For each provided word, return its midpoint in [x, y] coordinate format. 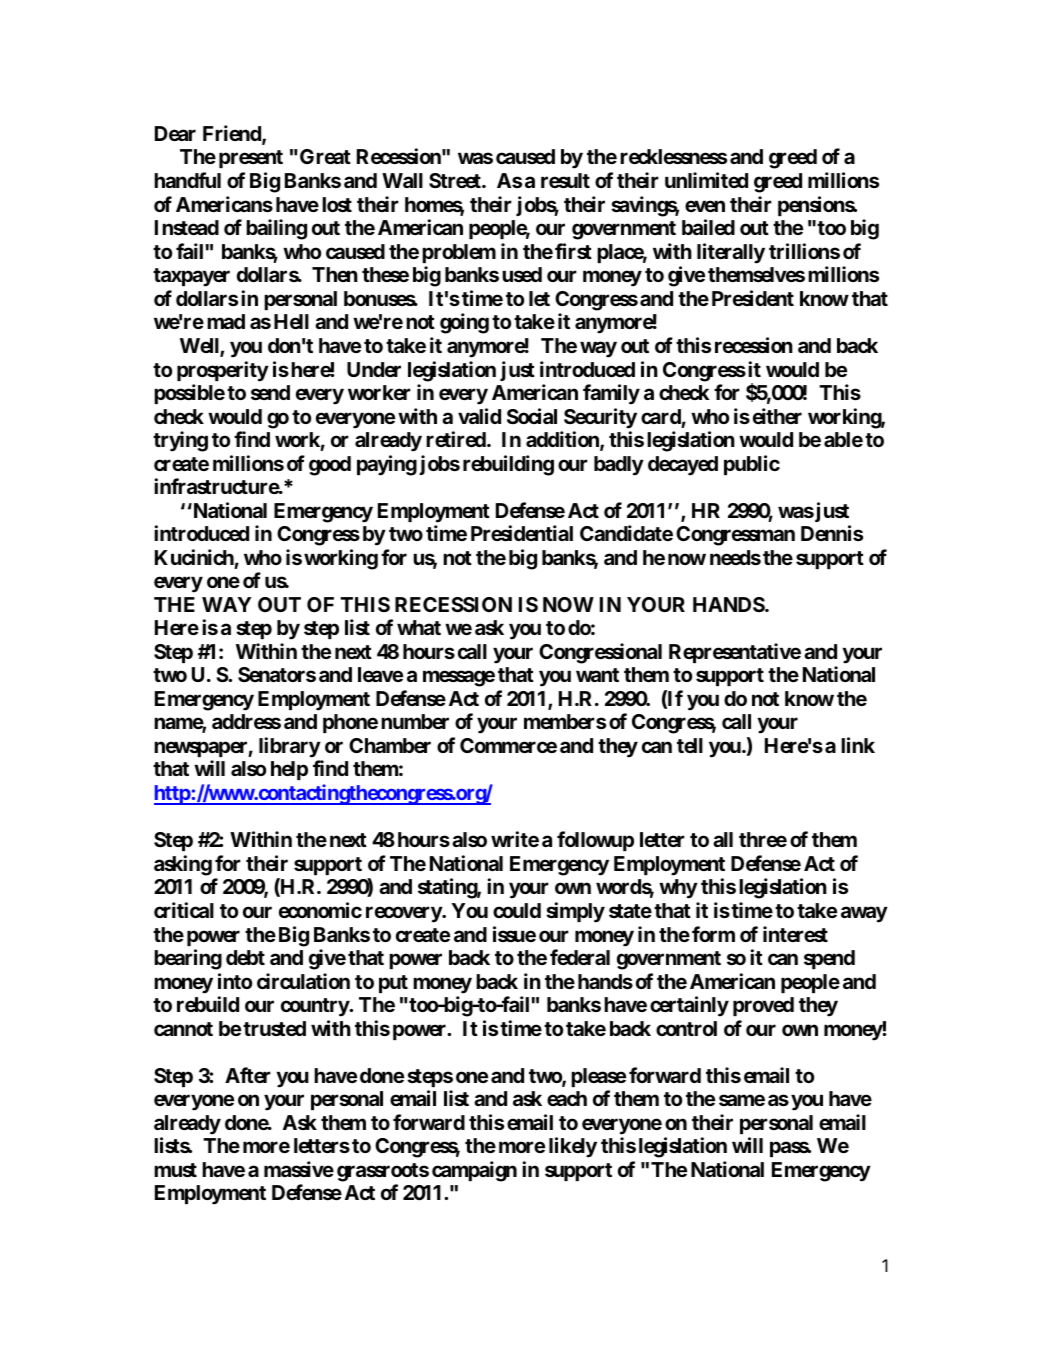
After [248, 1075]
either [777, 416]
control [686, 1028]
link [858, 745]
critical [184, 910]
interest [795, 934]
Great [325, 156]
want [597, 675]
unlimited [706, 180]
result [565, 180]
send [270, 392]
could [517, 910]
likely [573, 1147]
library [290, 747]
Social [532, 416]
